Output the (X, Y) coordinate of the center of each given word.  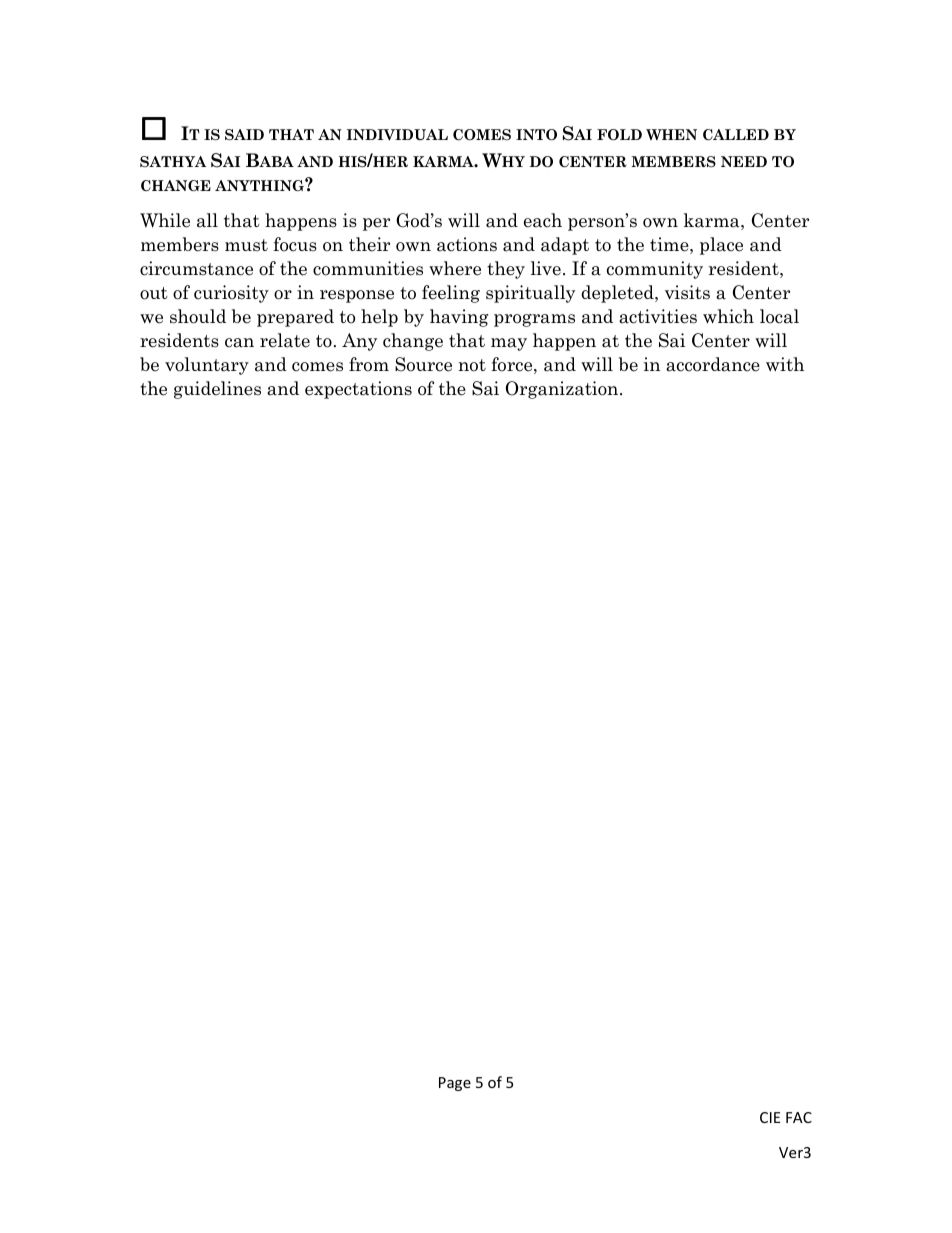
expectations (358, 390)
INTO (536, 134)
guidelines (217, 390)
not (472, 365)
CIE (770, 1117)
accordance (713, 364)
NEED (744, 161)
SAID (244, 135)
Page (455, 1084)
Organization (563, 390)
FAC (799, 1117)
